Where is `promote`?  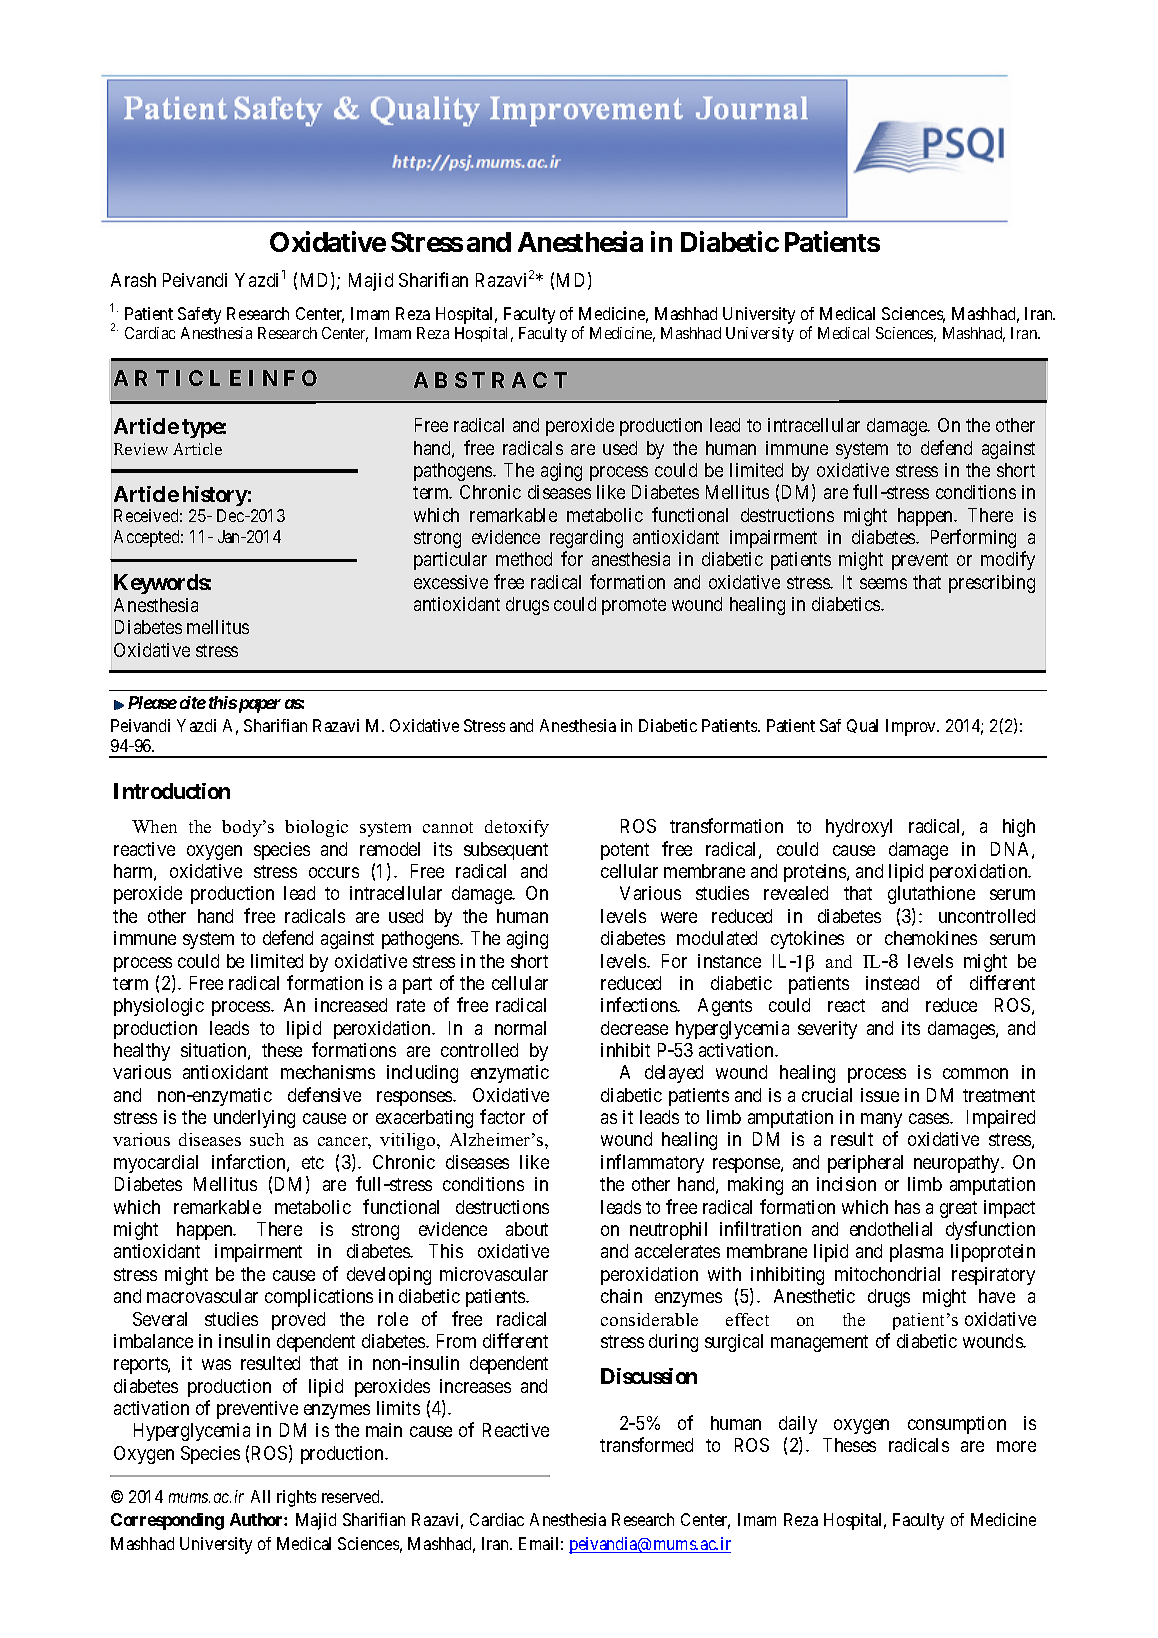 promote is located at coordinates (634, 606).
